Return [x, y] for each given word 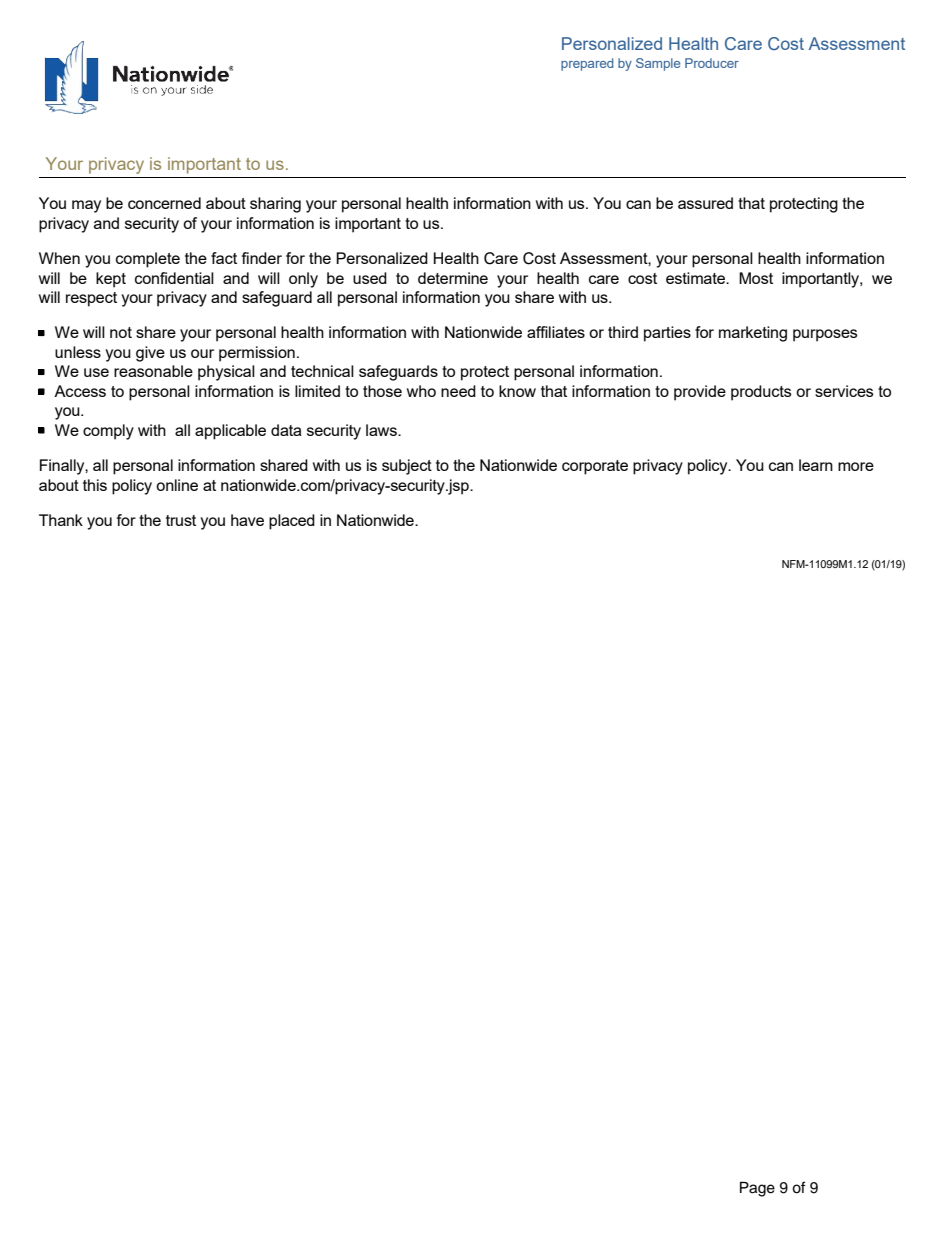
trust [181, 520]
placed [292, 522]
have [247, 520]
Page [757, 1189]
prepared [587, 64]
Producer [712, 63]
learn [816, 465]
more [856, 466]
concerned [164, 203]
